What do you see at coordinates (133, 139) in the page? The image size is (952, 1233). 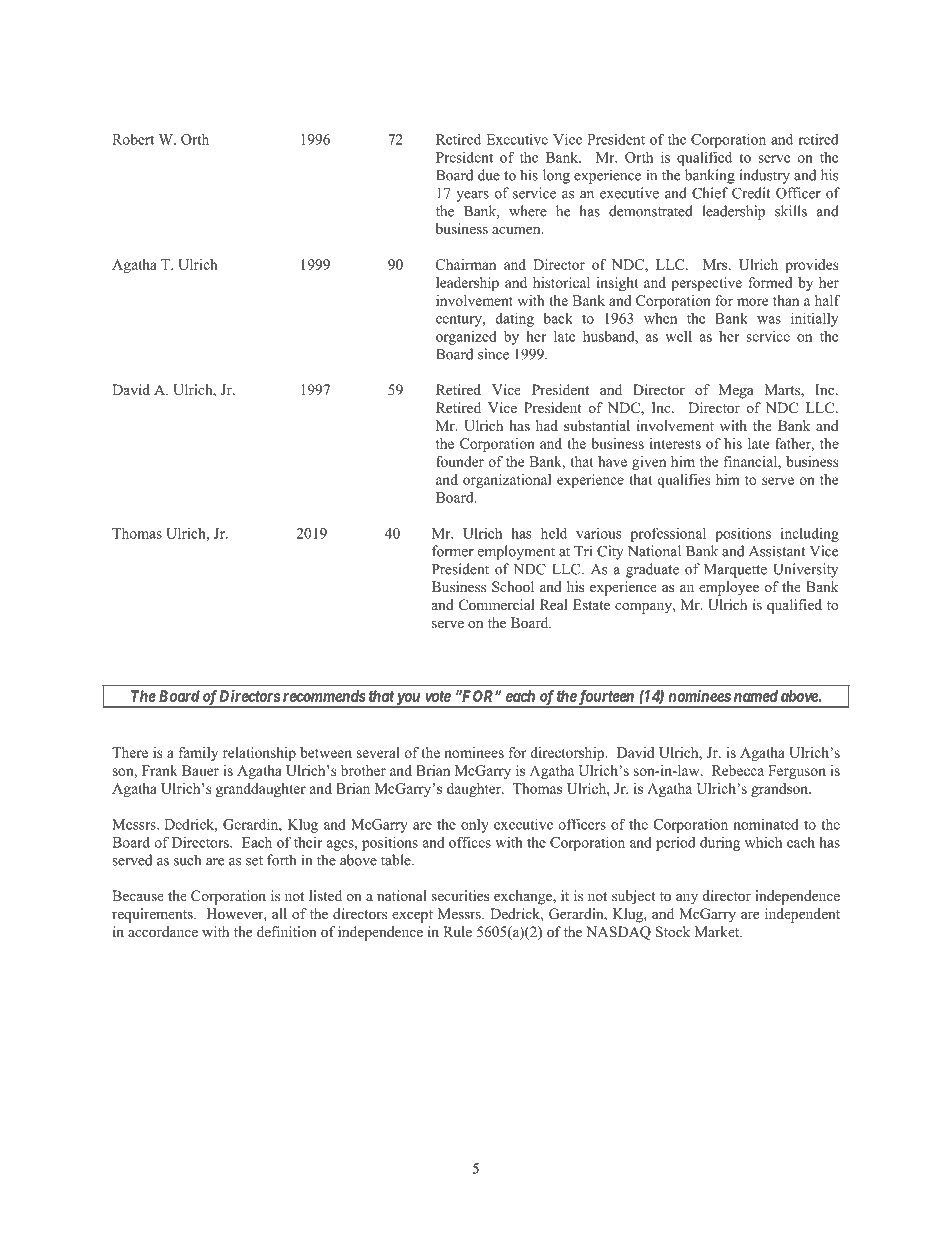 I see `Robert` at bounding box center [133, 139].
